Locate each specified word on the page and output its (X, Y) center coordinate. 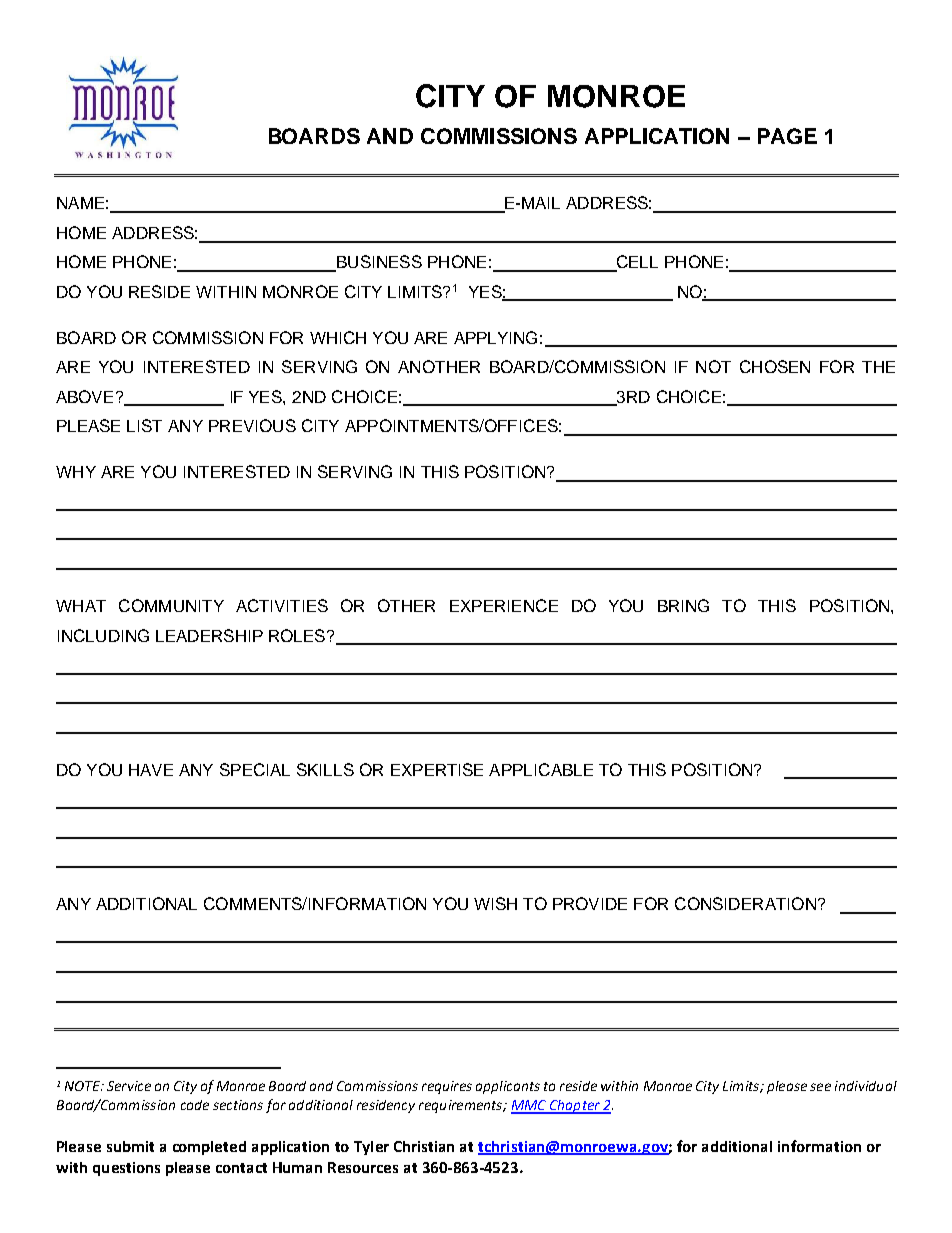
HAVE (151, 770)
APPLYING (495, 337)
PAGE (787, 136)
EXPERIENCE (504, 605)
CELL (636, 263)
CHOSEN (775, 366)
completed (209, 1148)
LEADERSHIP (209, 635)
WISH (495, 903)
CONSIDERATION (745, 903)
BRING (683, 605)
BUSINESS (378, 263)
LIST (144, 425)
